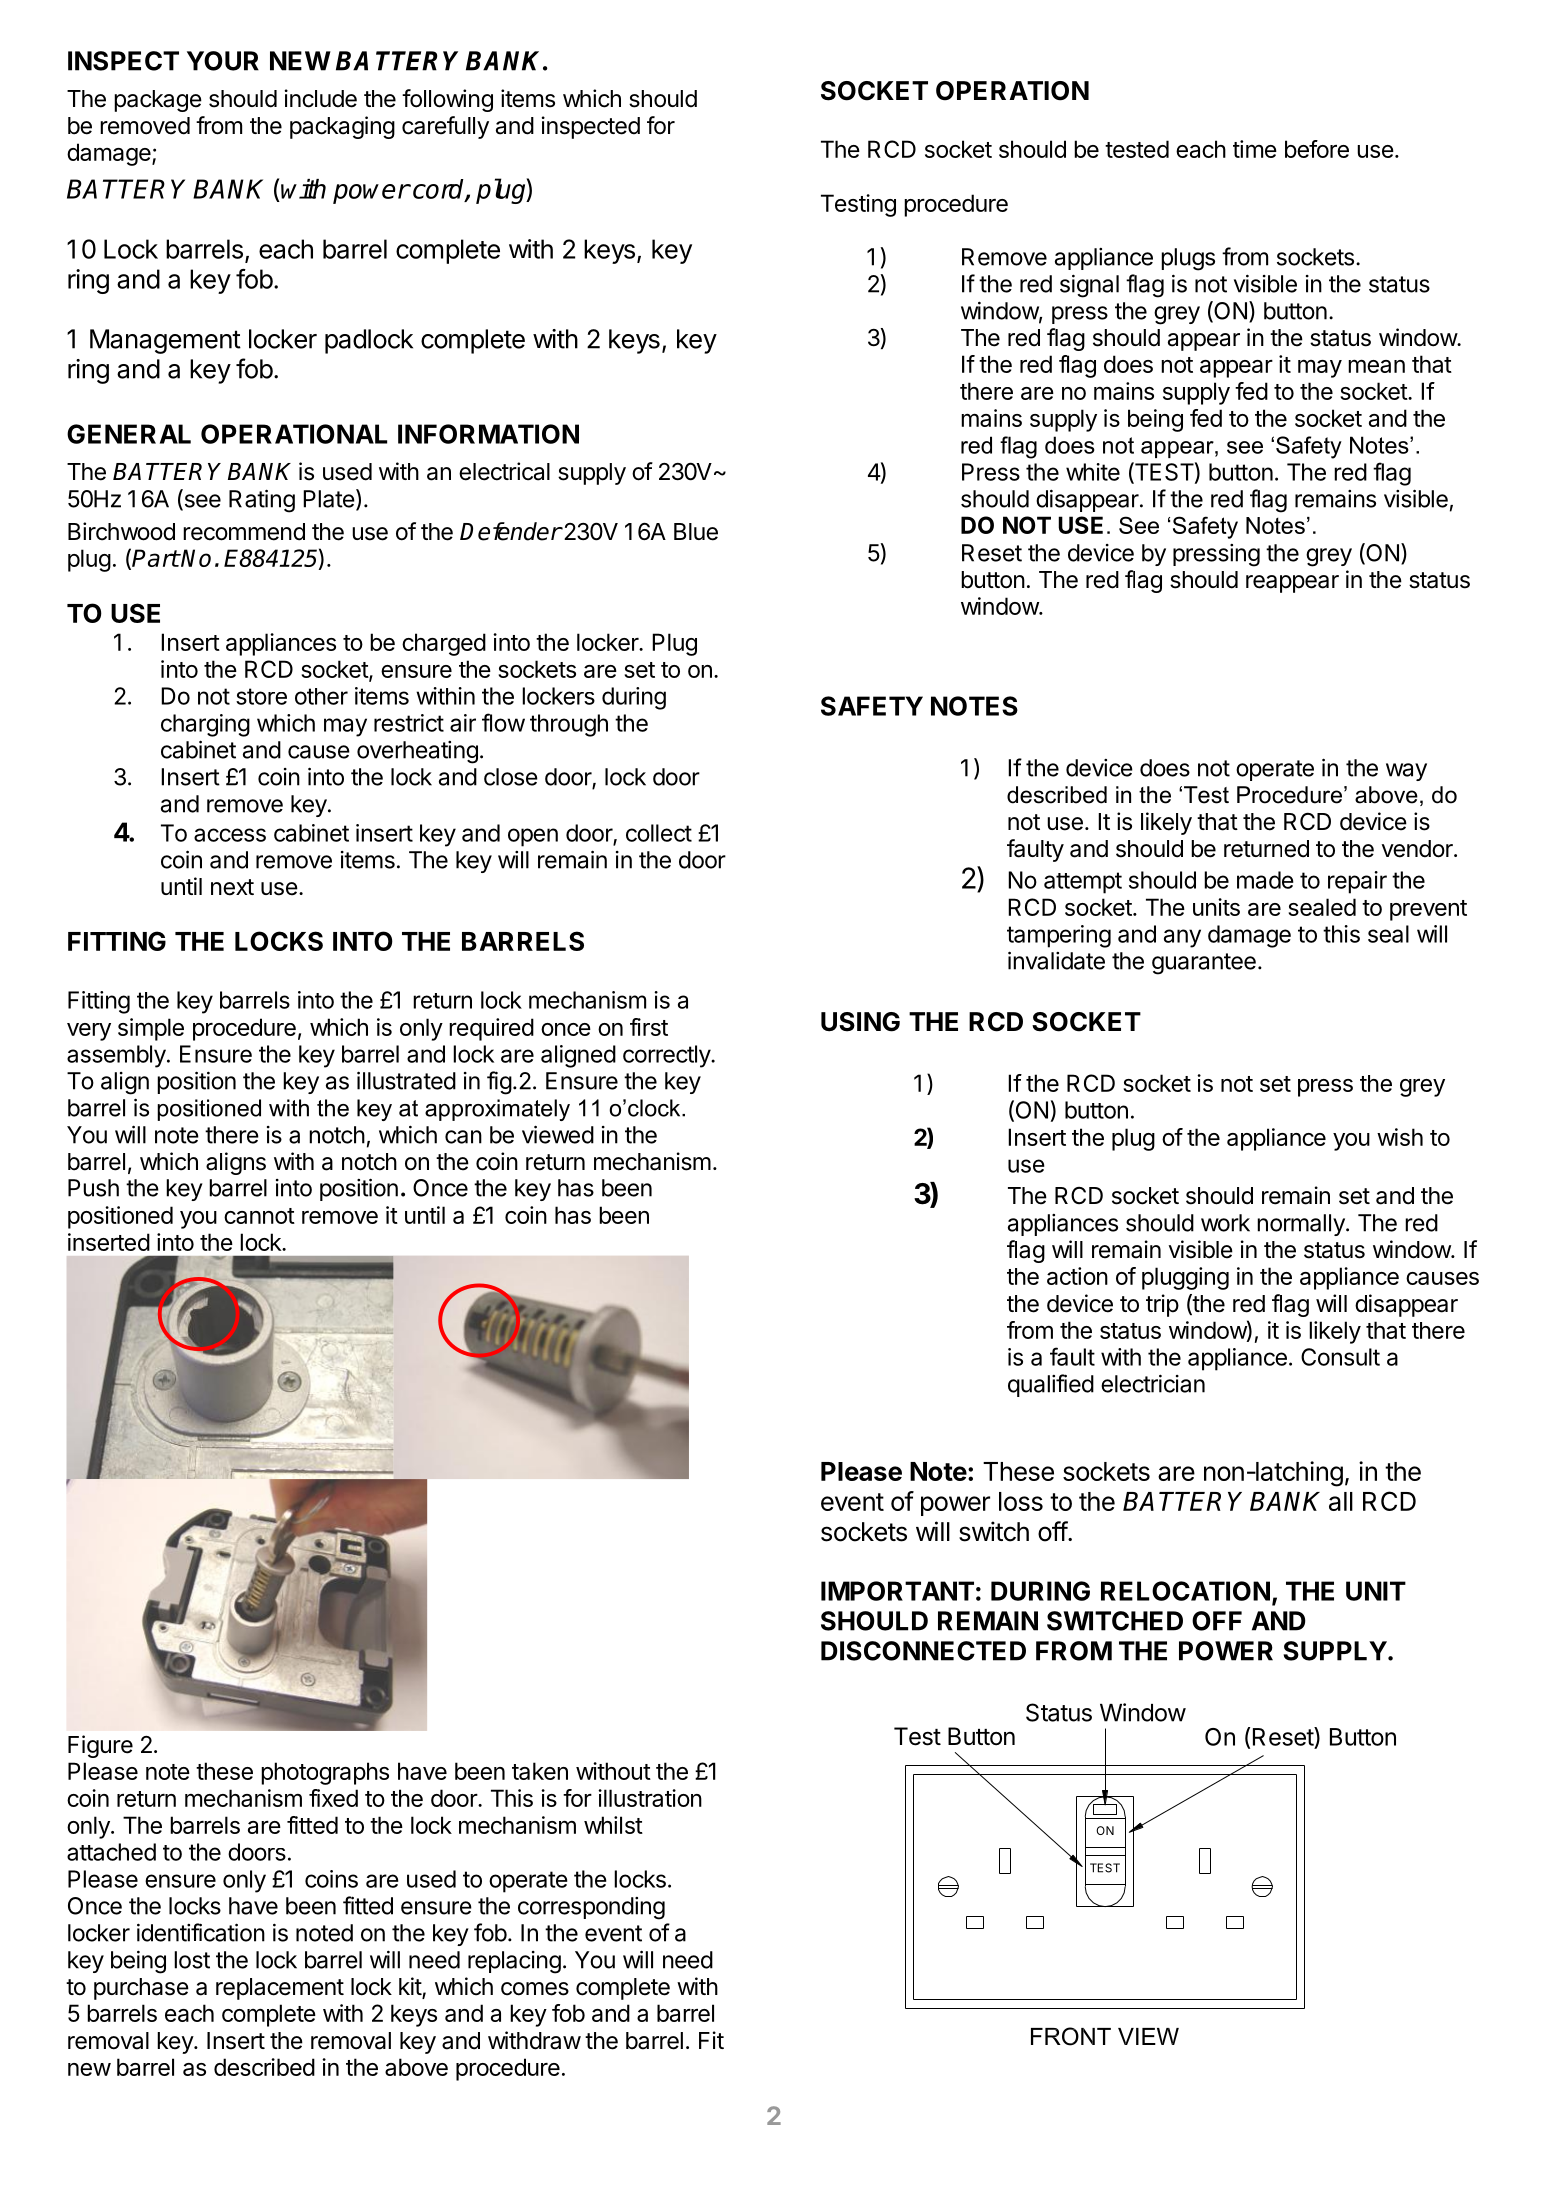 The image size is (1546, 2187). I want to click on include, so click(321, 98).
